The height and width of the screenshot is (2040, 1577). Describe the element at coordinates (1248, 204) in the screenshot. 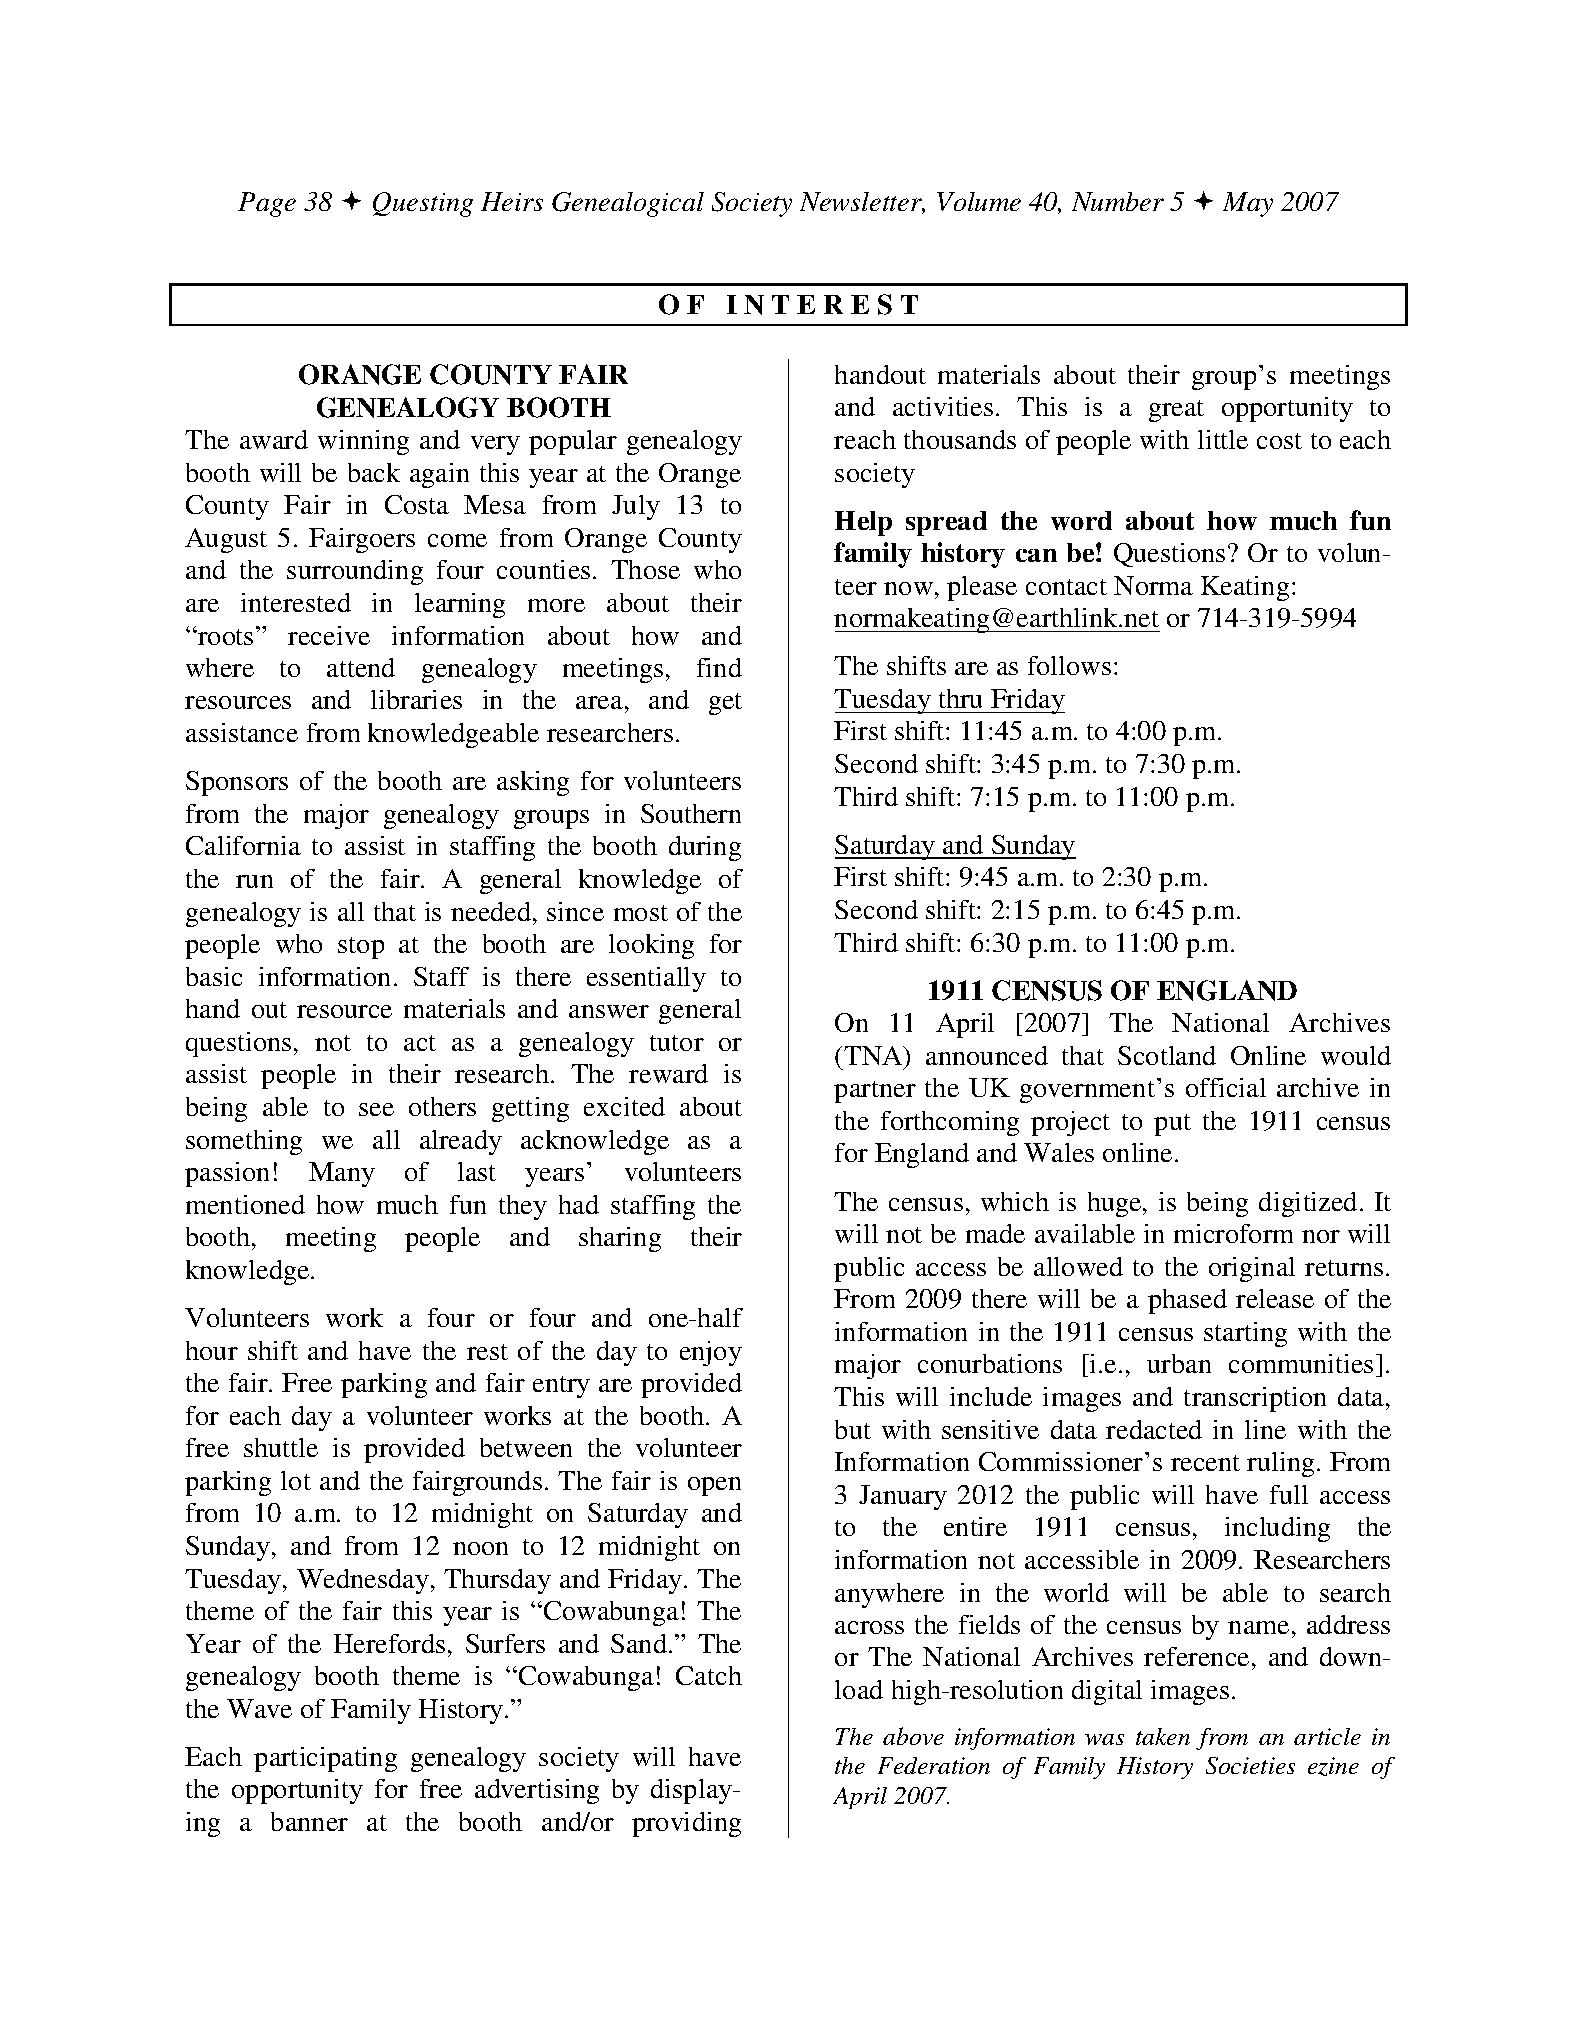

I see `May` at that location.
